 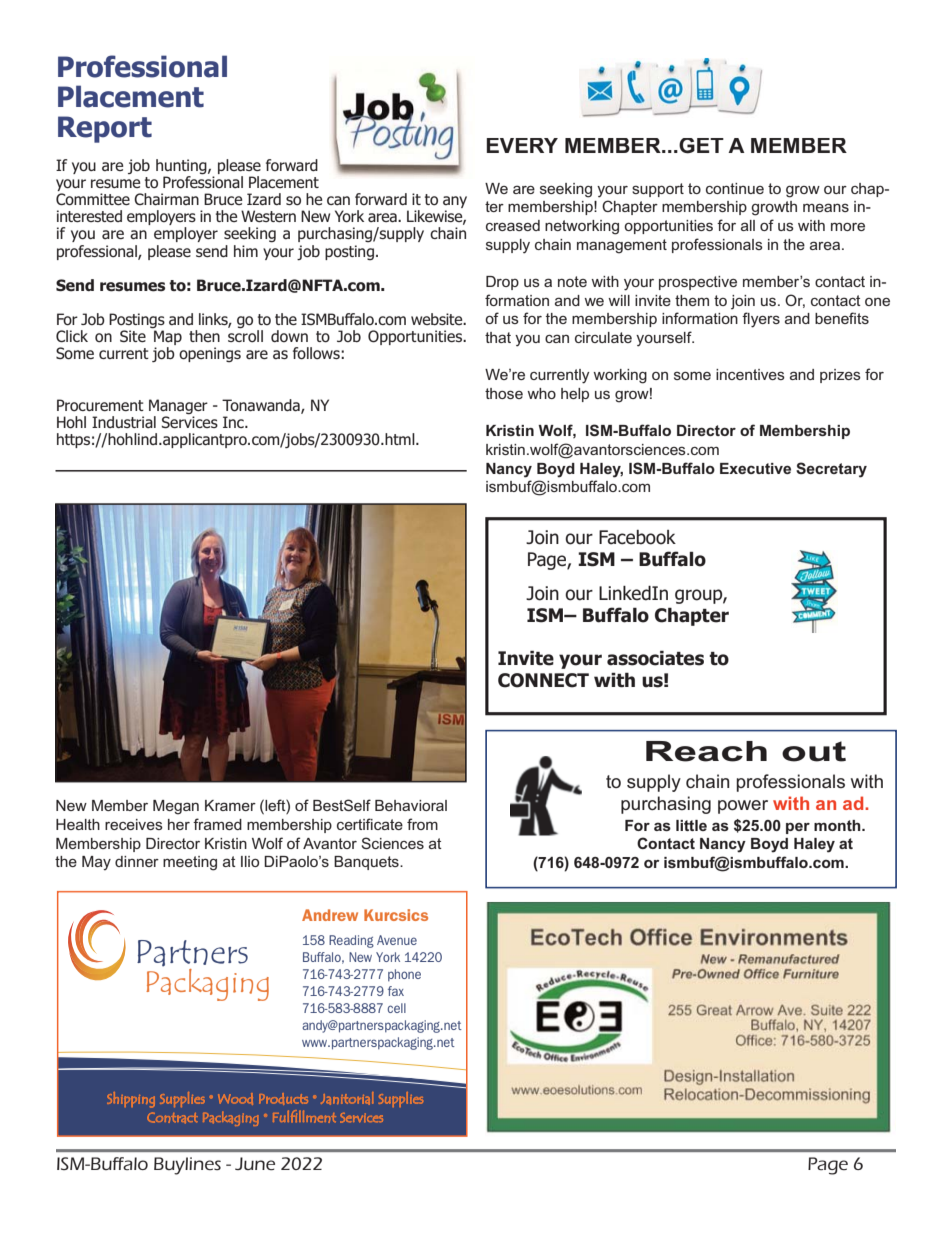 I want to click on Chairman, so click(x=166, y=199).
